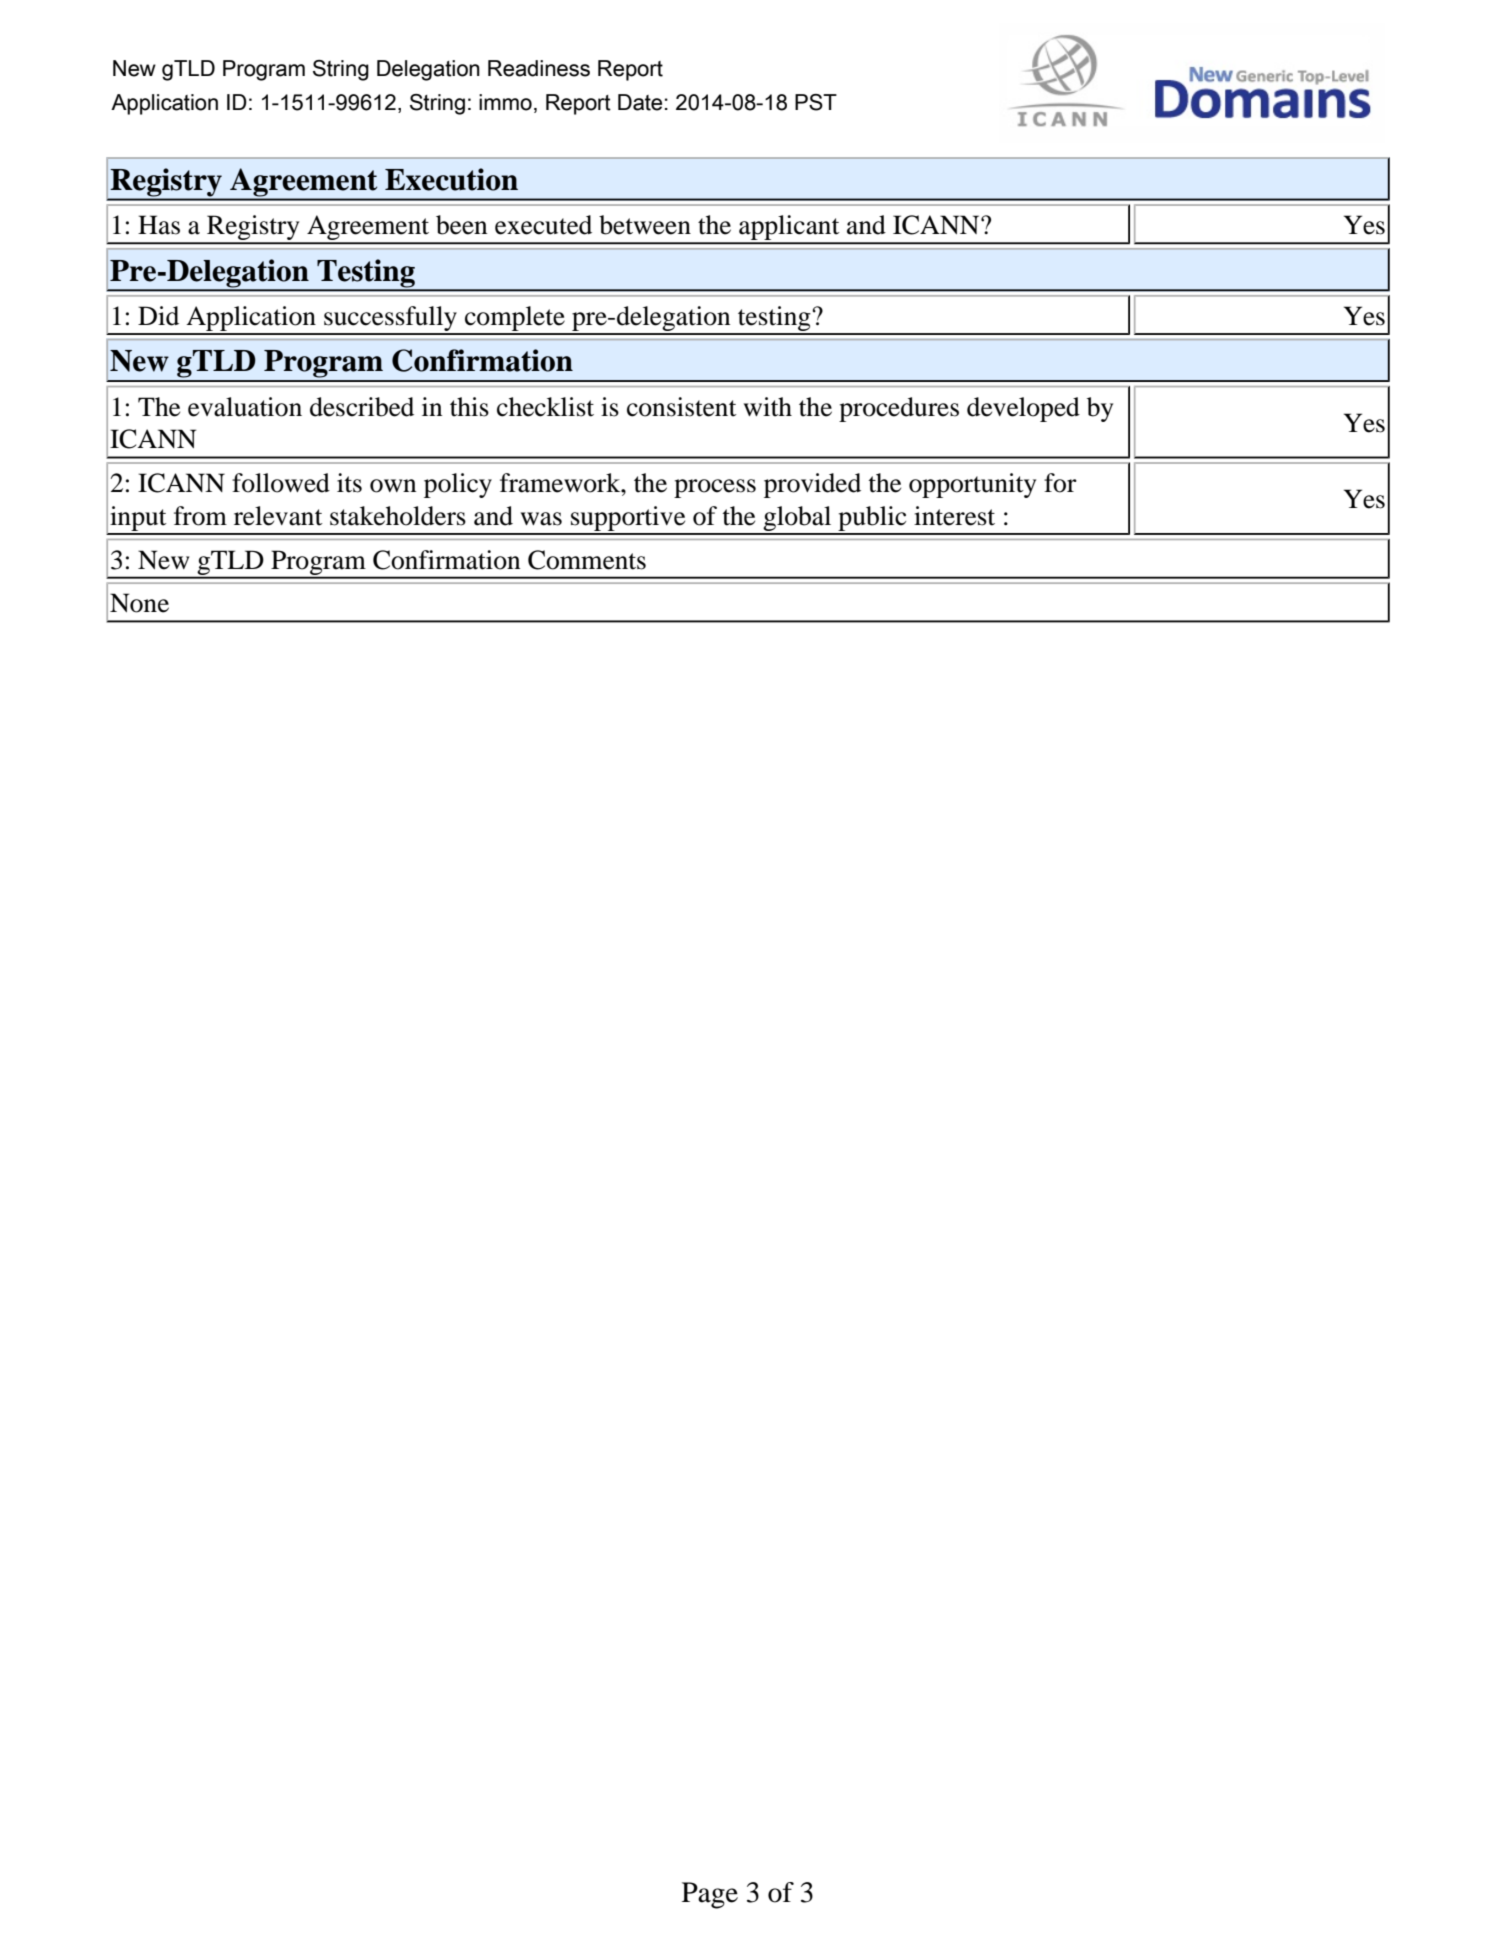 The width and height of the screenshot is (1496, 1936). Describe the element at coordinates (541, 519) in the screenshot. I see `was` at that location.
